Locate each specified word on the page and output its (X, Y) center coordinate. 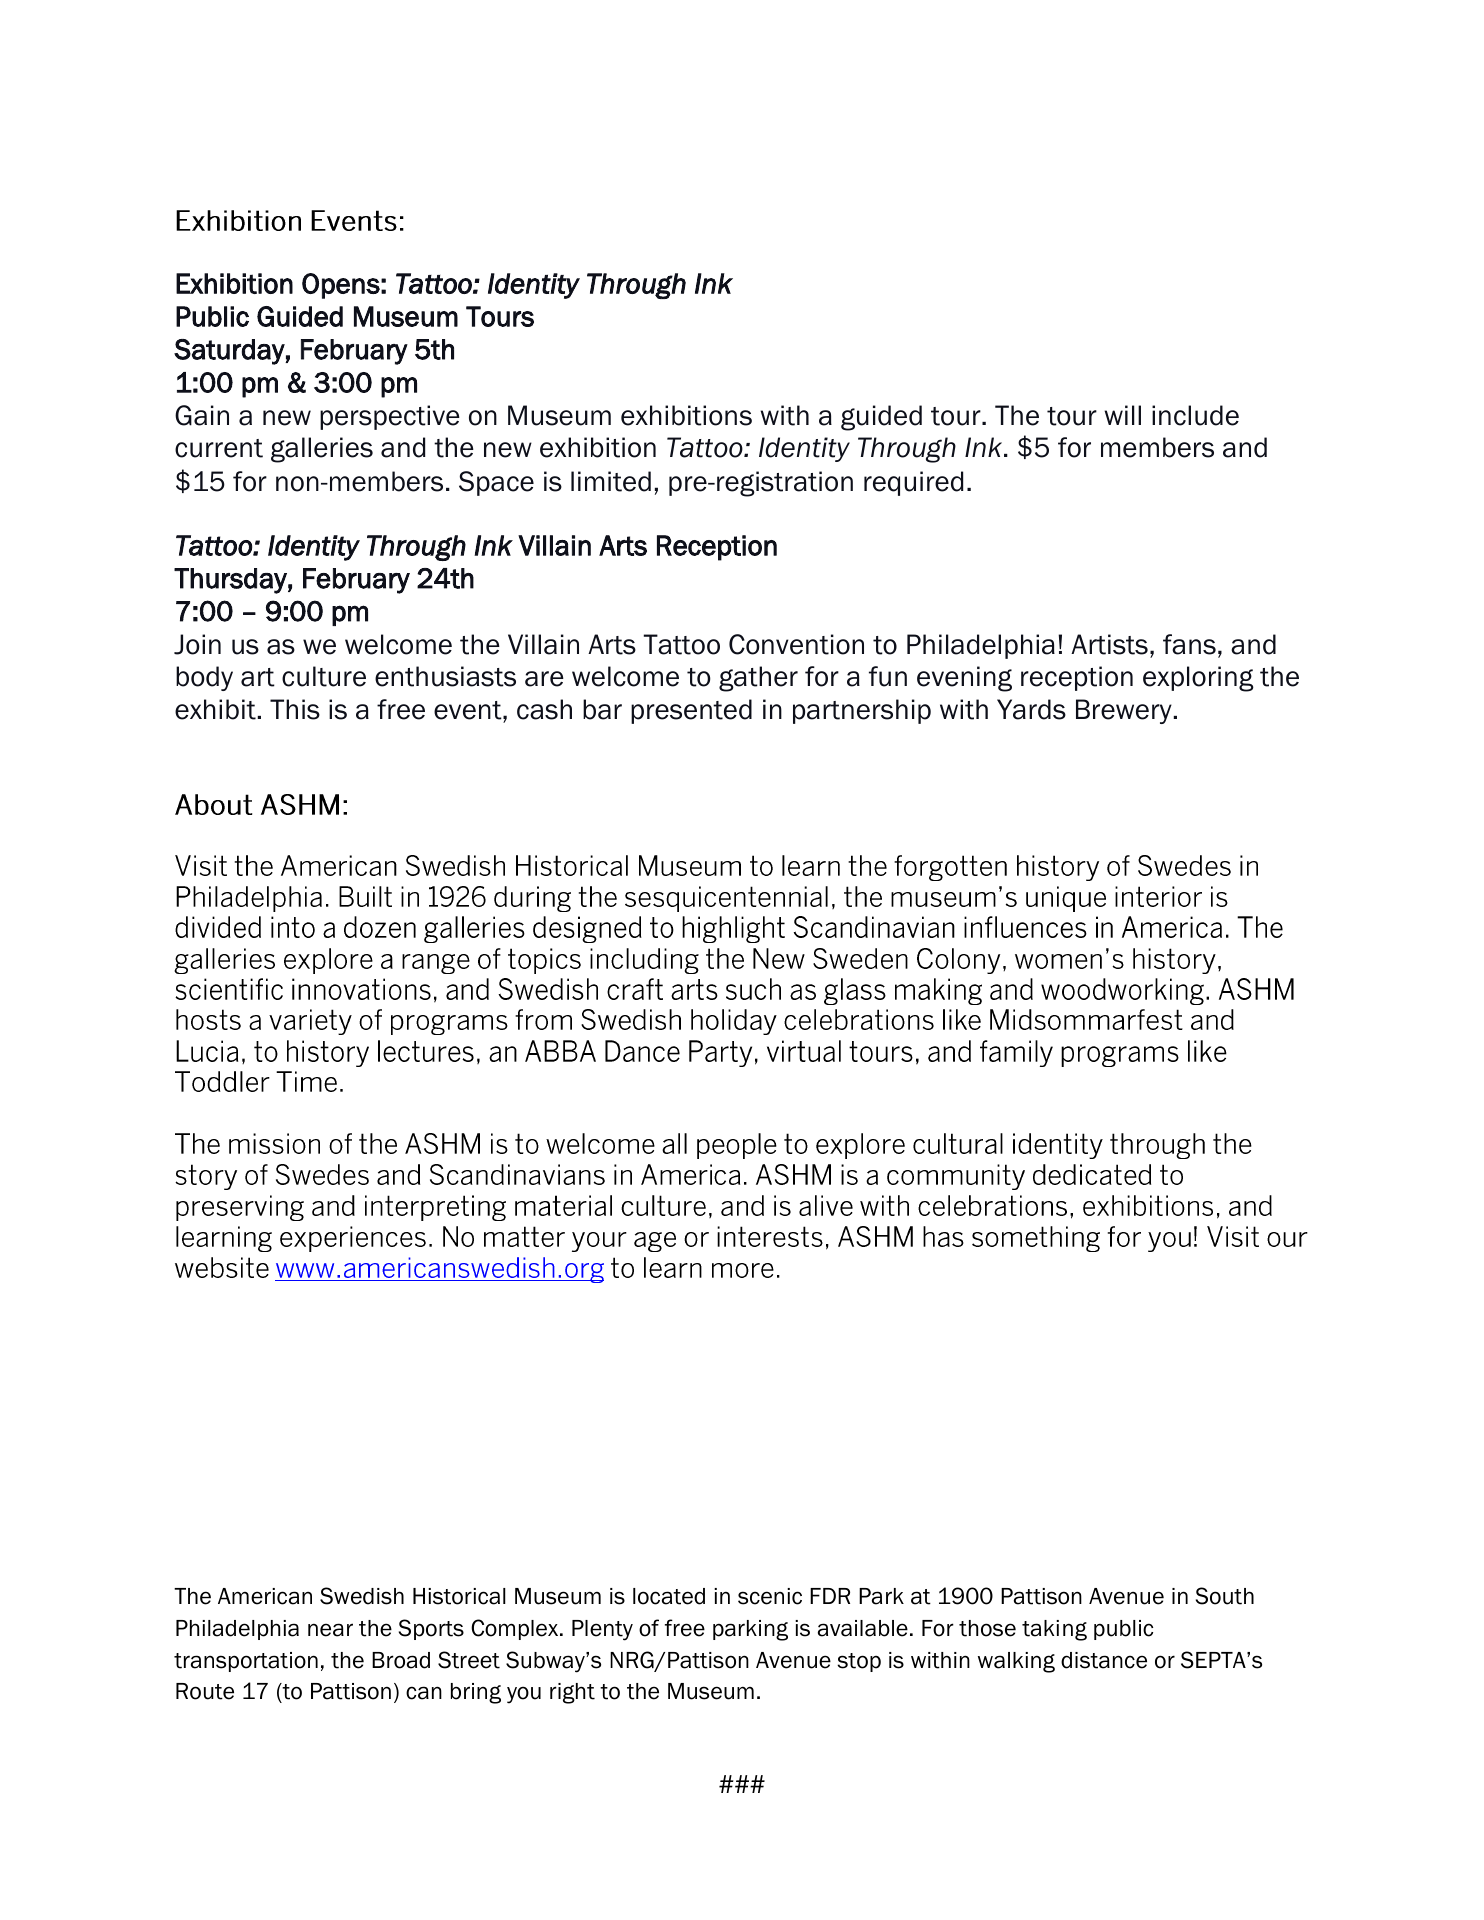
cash (544, 709)
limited (611, 481)
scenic (770, 1596)
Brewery (1125, 711)
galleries (322, 450)
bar (602, 709)
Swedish (362, 1596)
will (1122, 415)
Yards (1031, 709)
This (295, 709)
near (330, 1630)
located (669, 1596)
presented (691, 711)
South (1225, 1596)
